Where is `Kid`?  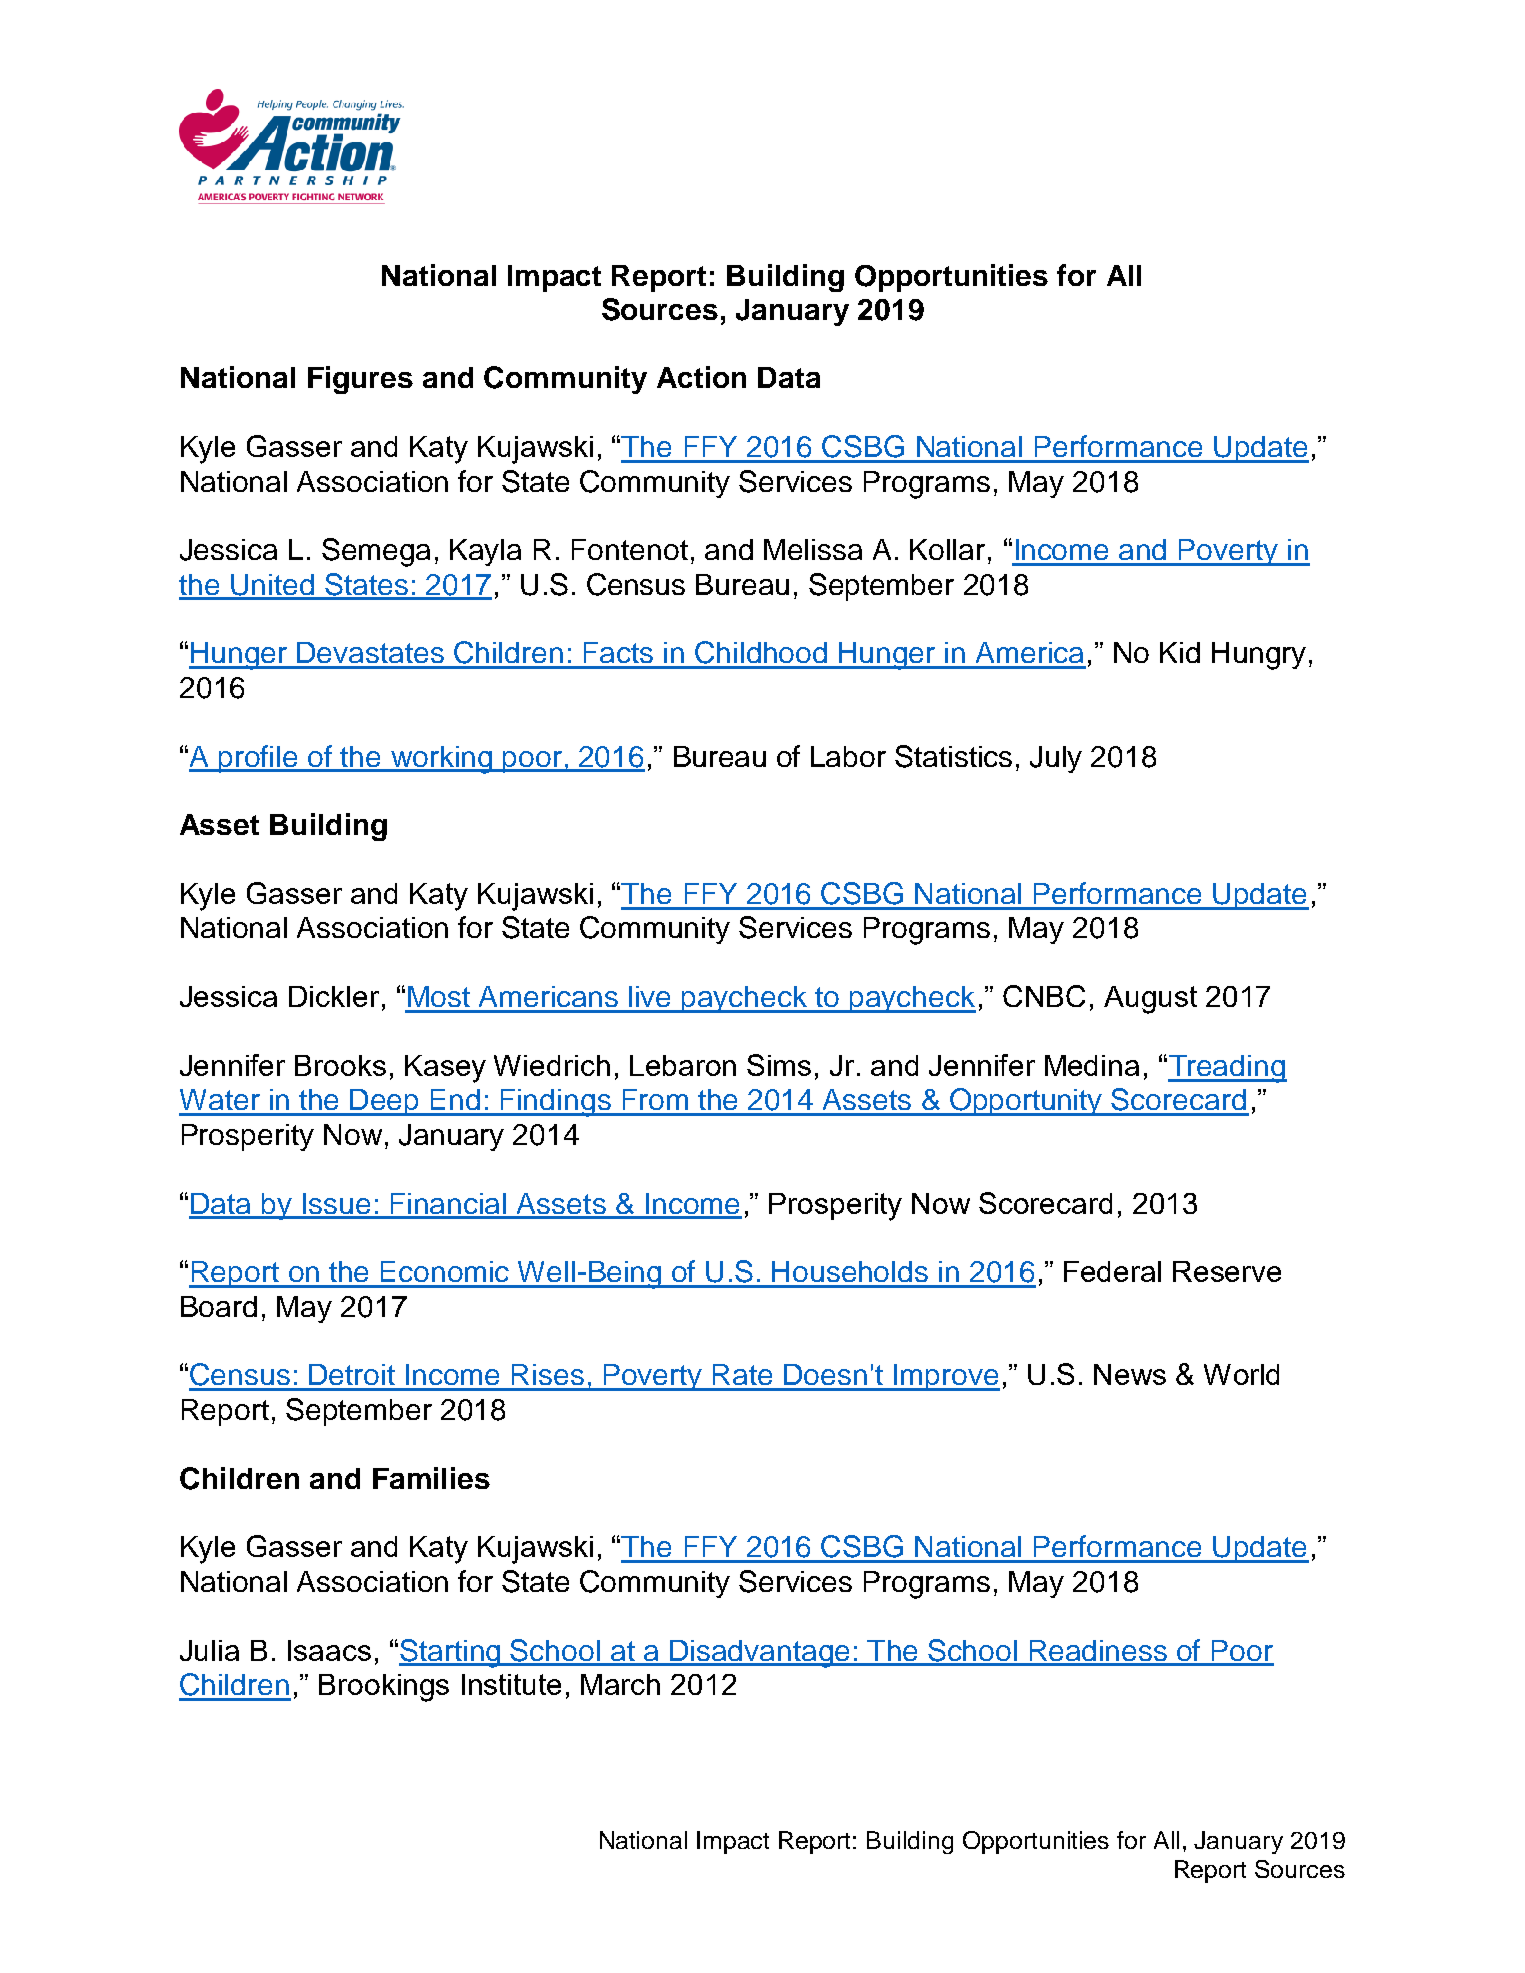 Kid is located at coordinates (1180, 652).
